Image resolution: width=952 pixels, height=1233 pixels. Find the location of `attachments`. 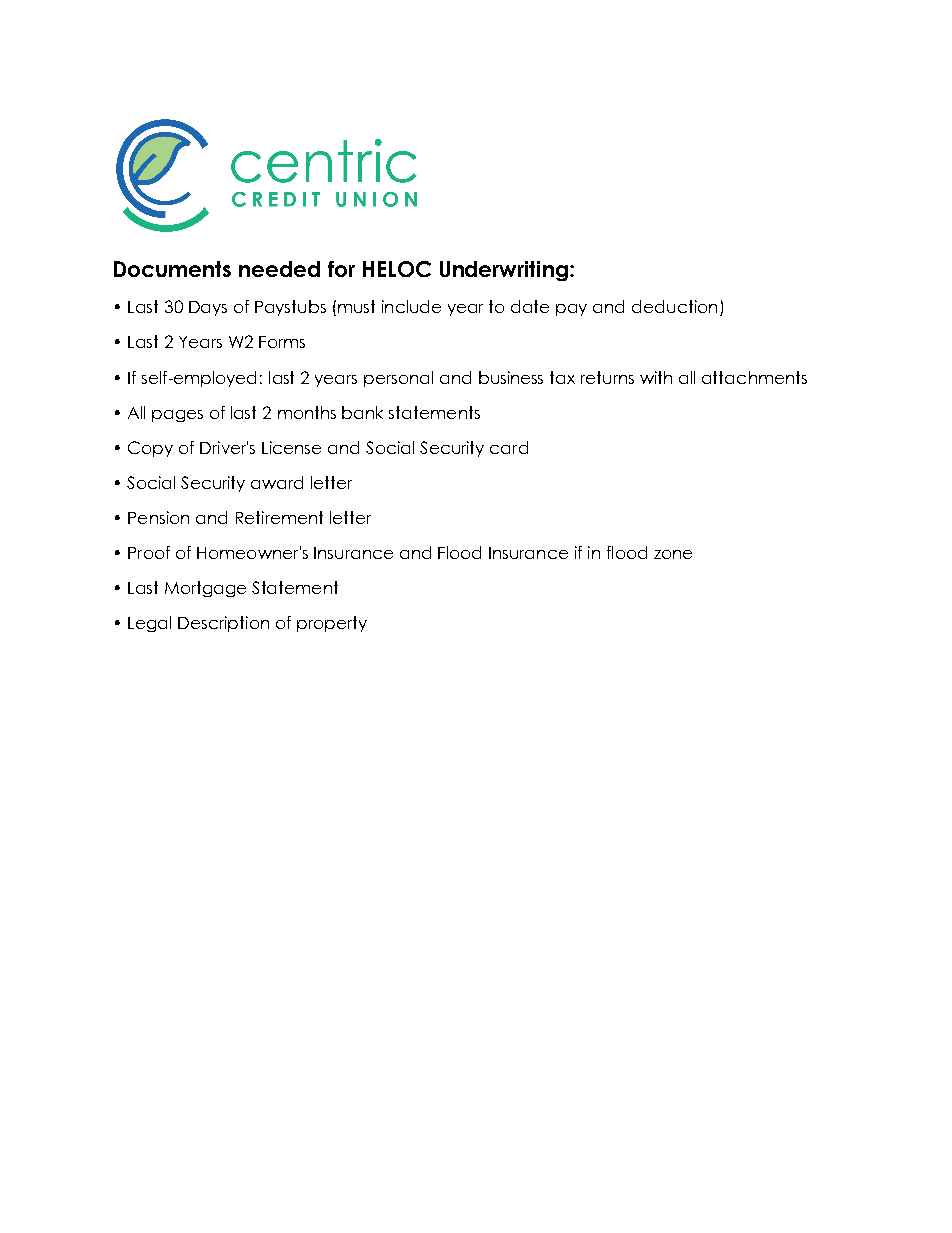

attachments is located at coordinates (754, 377).
